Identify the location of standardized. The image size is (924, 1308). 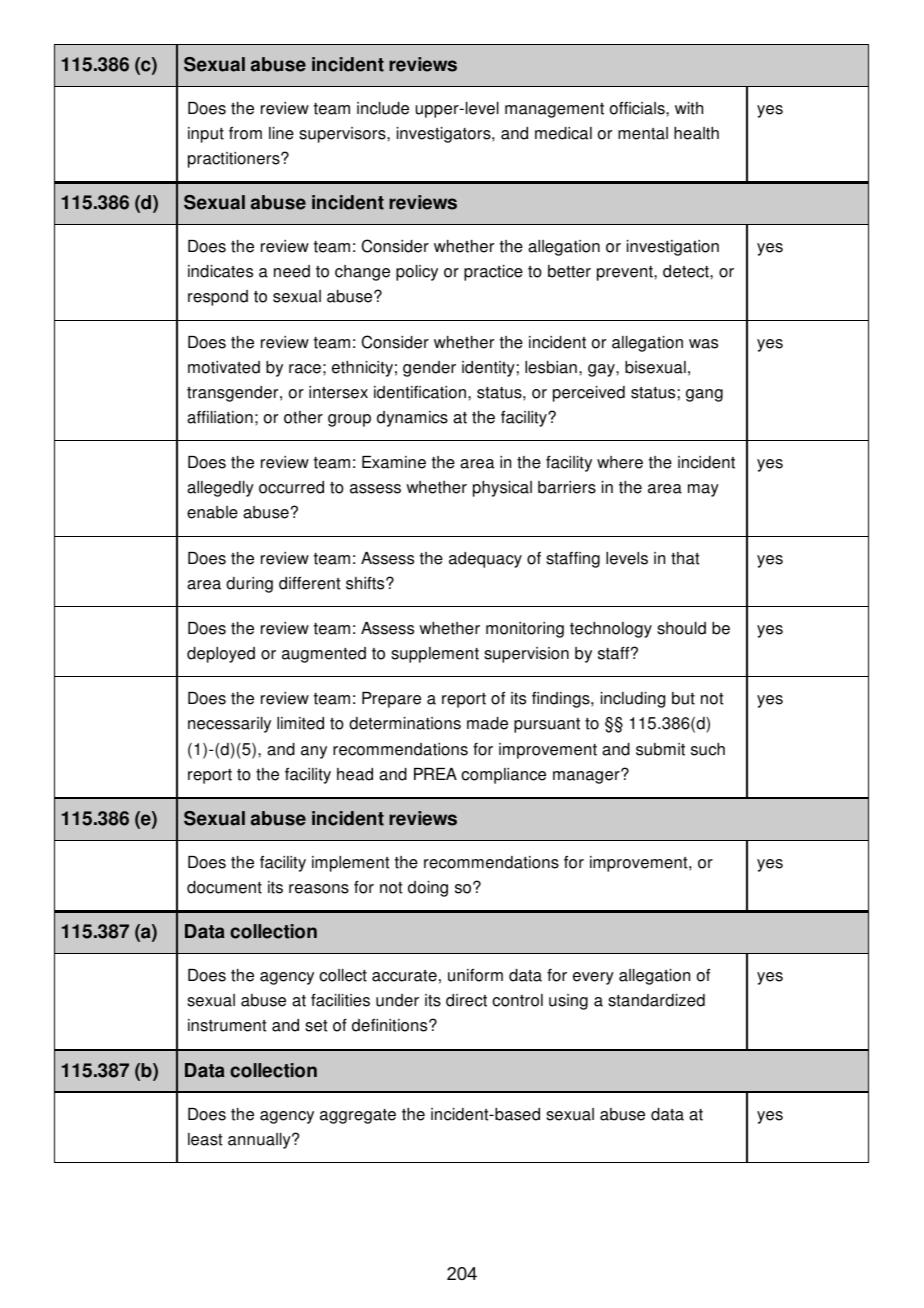
(656, 1000).
